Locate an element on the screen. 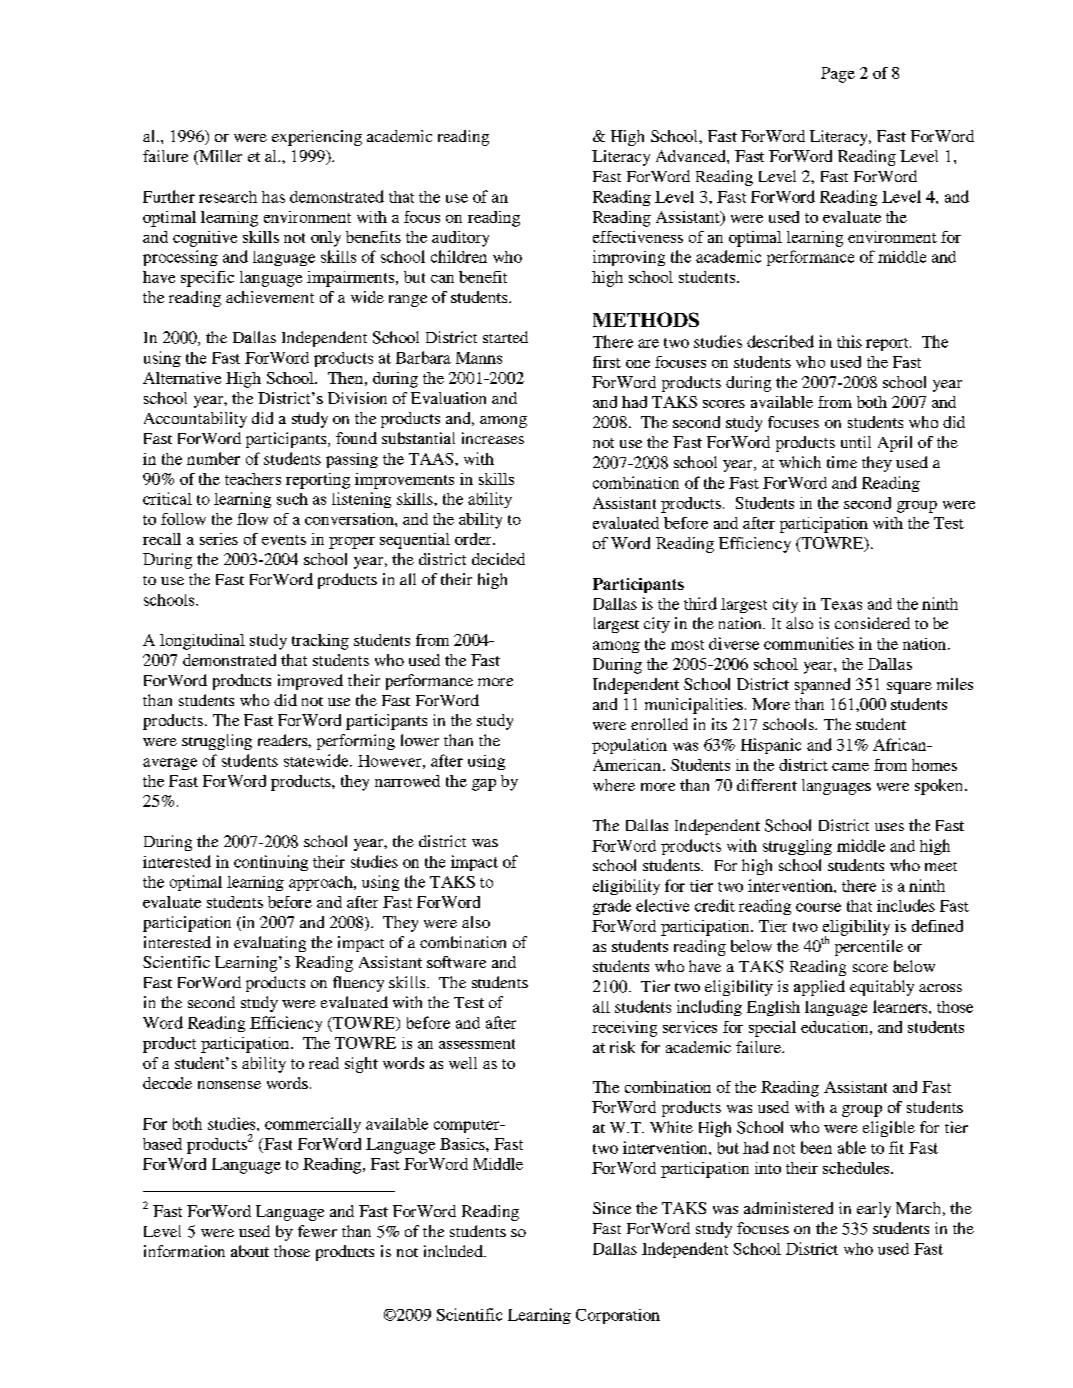  Page is located at coordinates (838, 75).
